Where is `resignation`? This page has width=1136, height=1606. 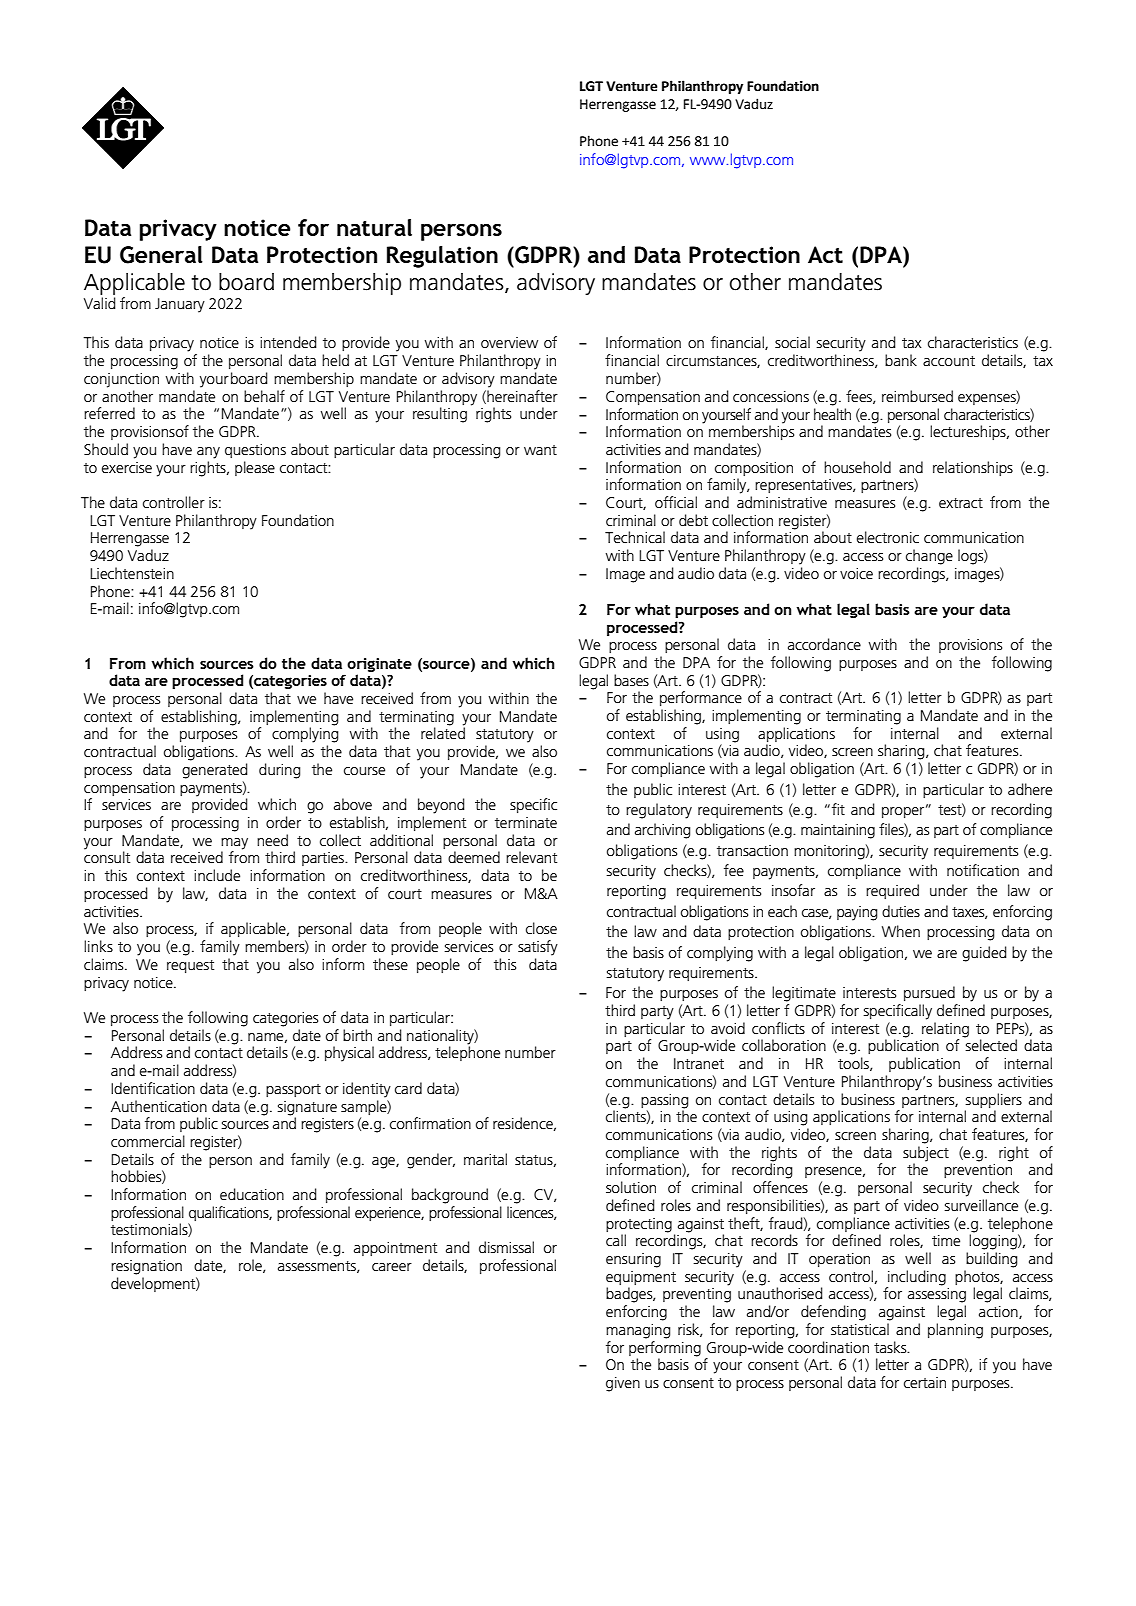
resignation is located at coordinates (146, 1267).
